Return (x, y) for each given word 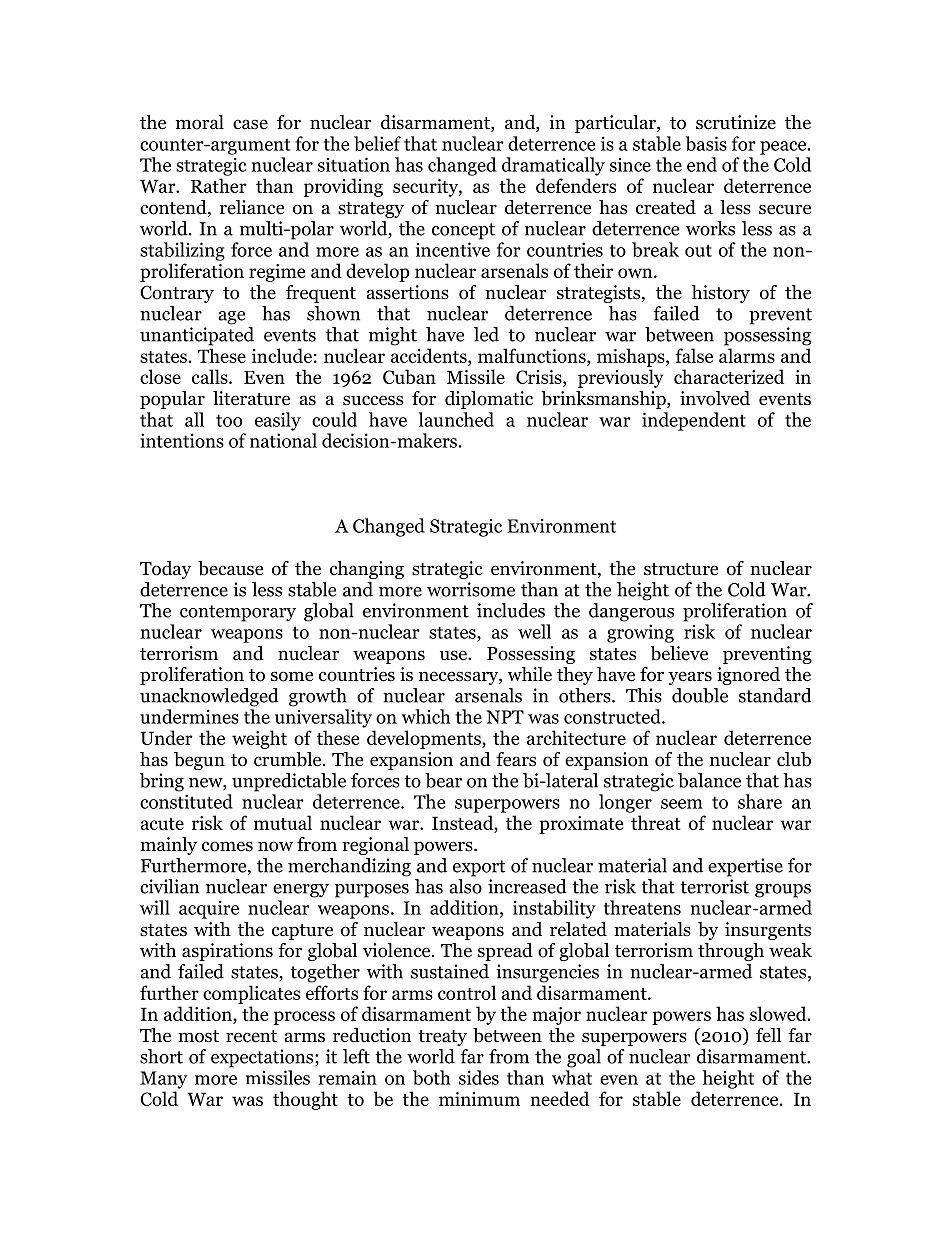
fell (769, 1035)
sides (479, 1077)
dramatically (553, 166)
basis (706, 143)
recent (251, 1036)
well (534, 631)
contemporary (238, 613)
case (250, 124)
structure (681, 569)
